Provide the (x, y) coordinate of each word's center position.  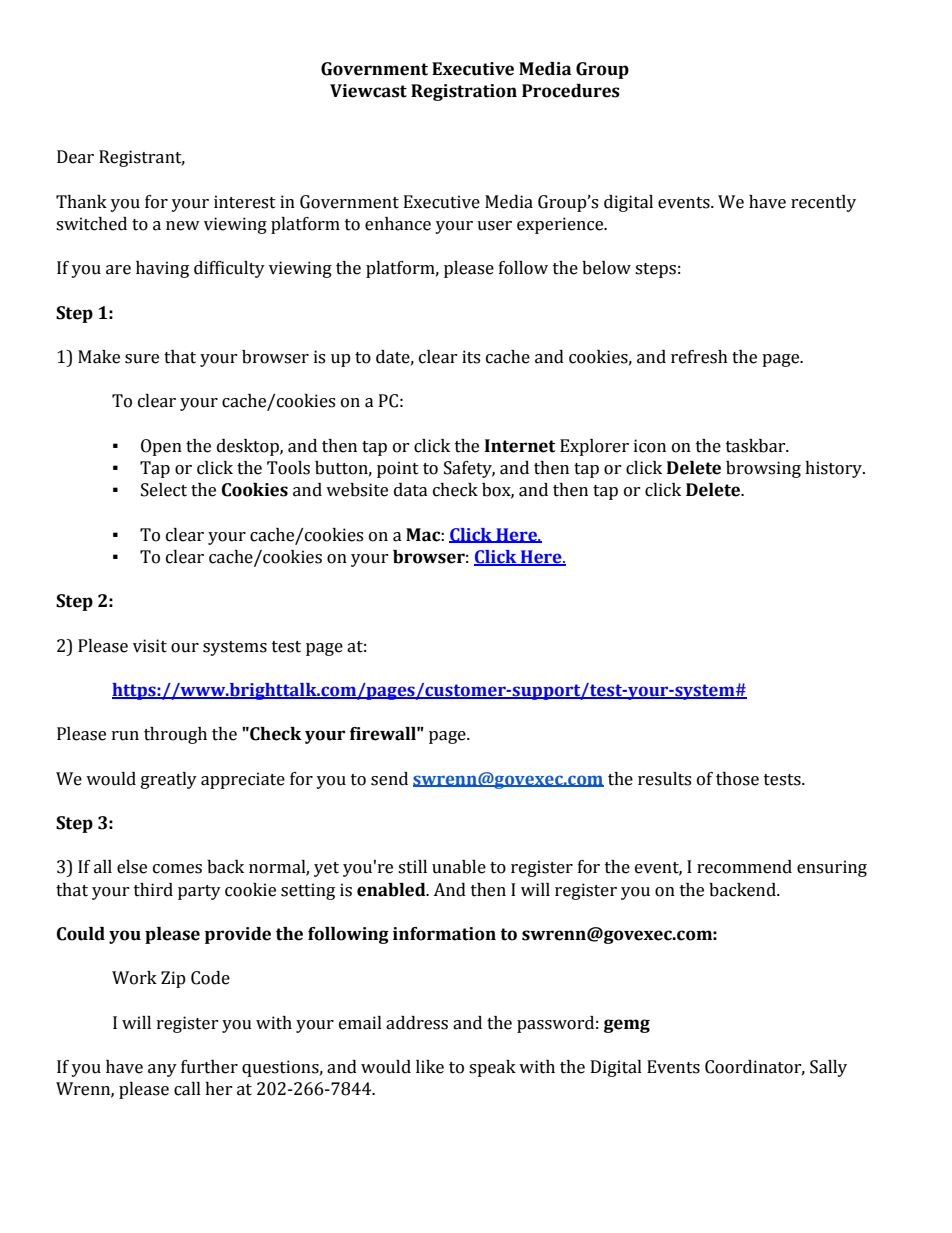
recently (823, 203)
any (162, 1070)
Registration (464, 92)
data (411, 490)
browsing (763, 469)
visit (150, 646)
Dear (75, 157)
